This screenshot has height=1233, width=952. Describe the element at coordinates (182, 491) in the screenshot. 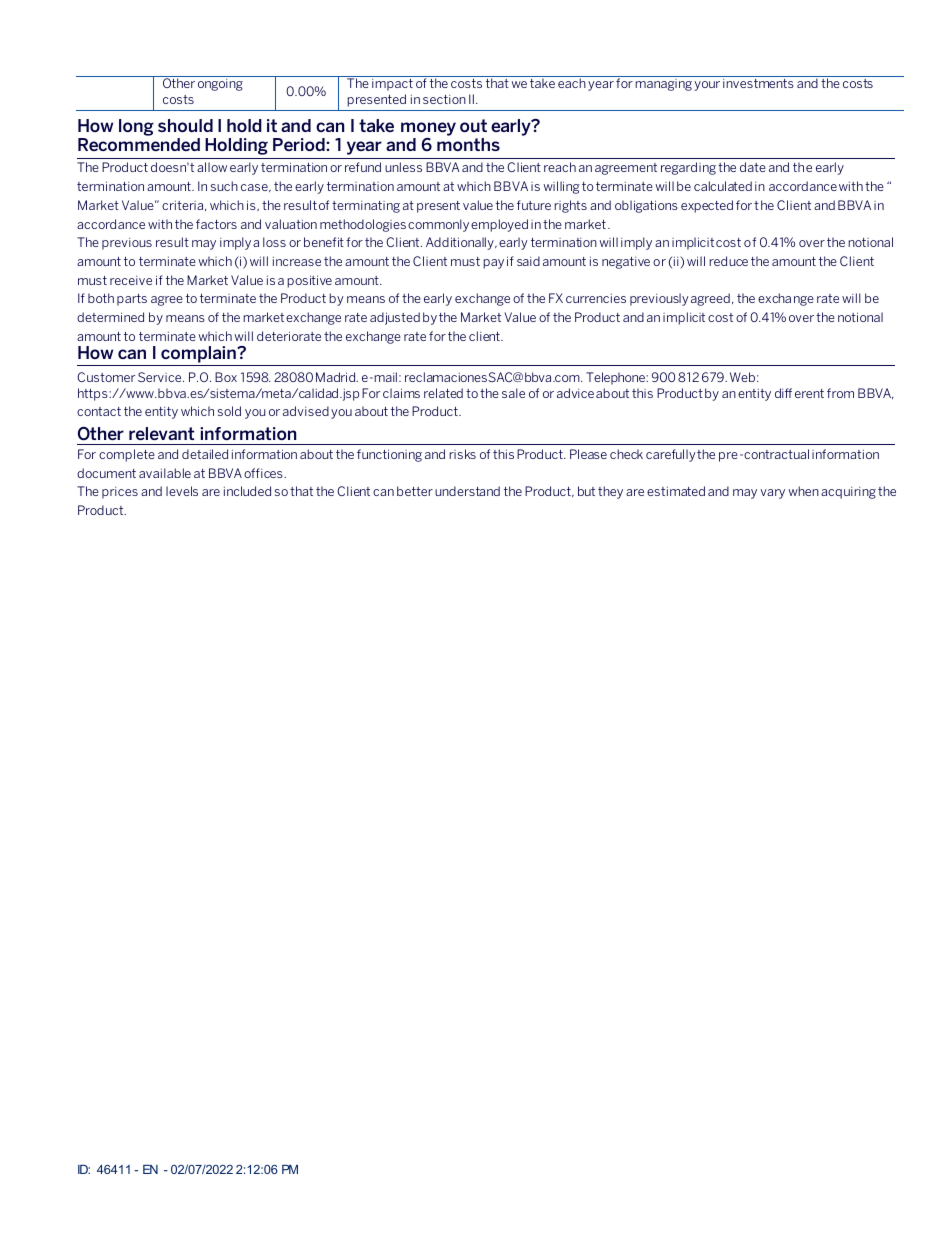

I see `levels` at that location.
